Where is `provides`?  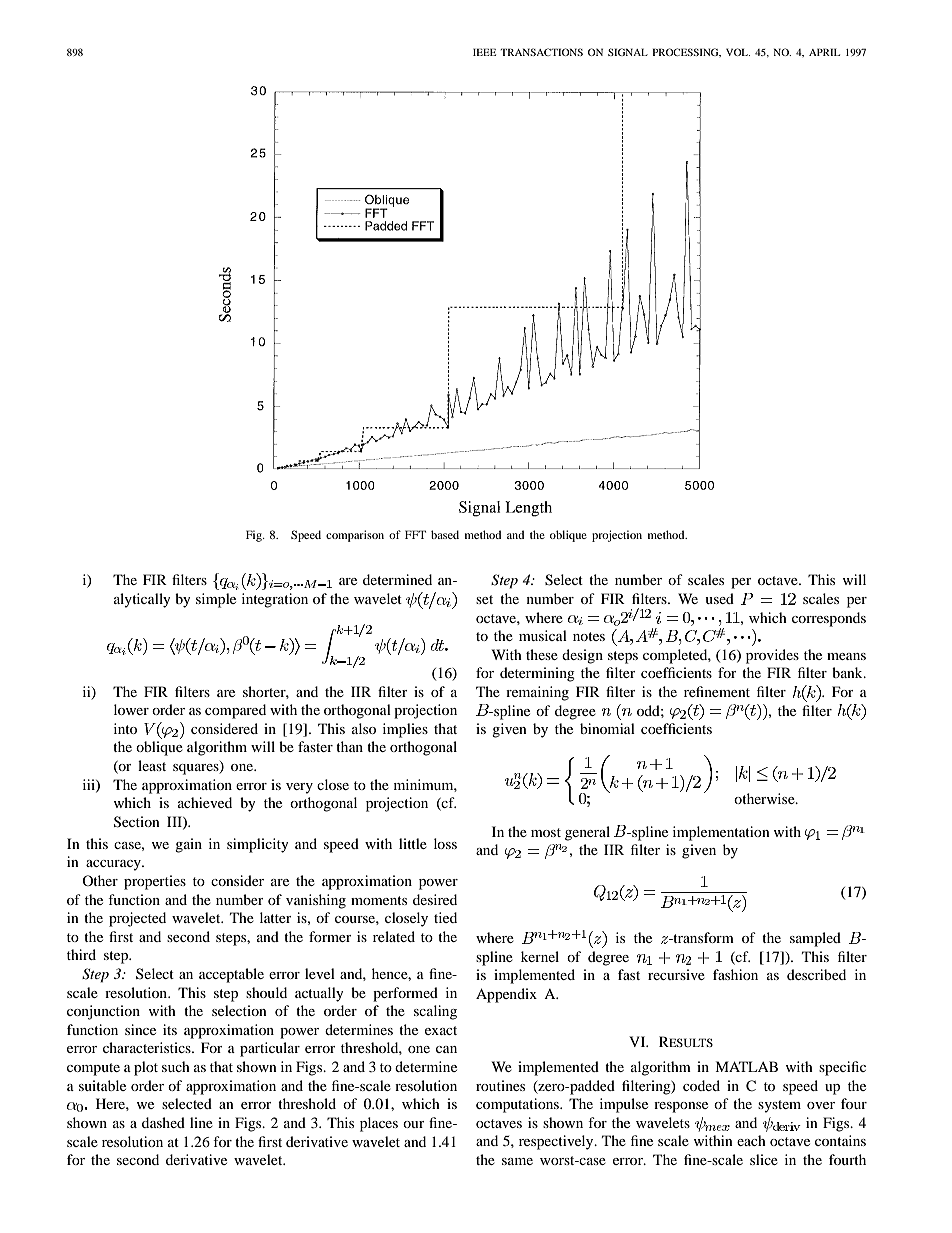 provides is located at coordinates (772, 656).
